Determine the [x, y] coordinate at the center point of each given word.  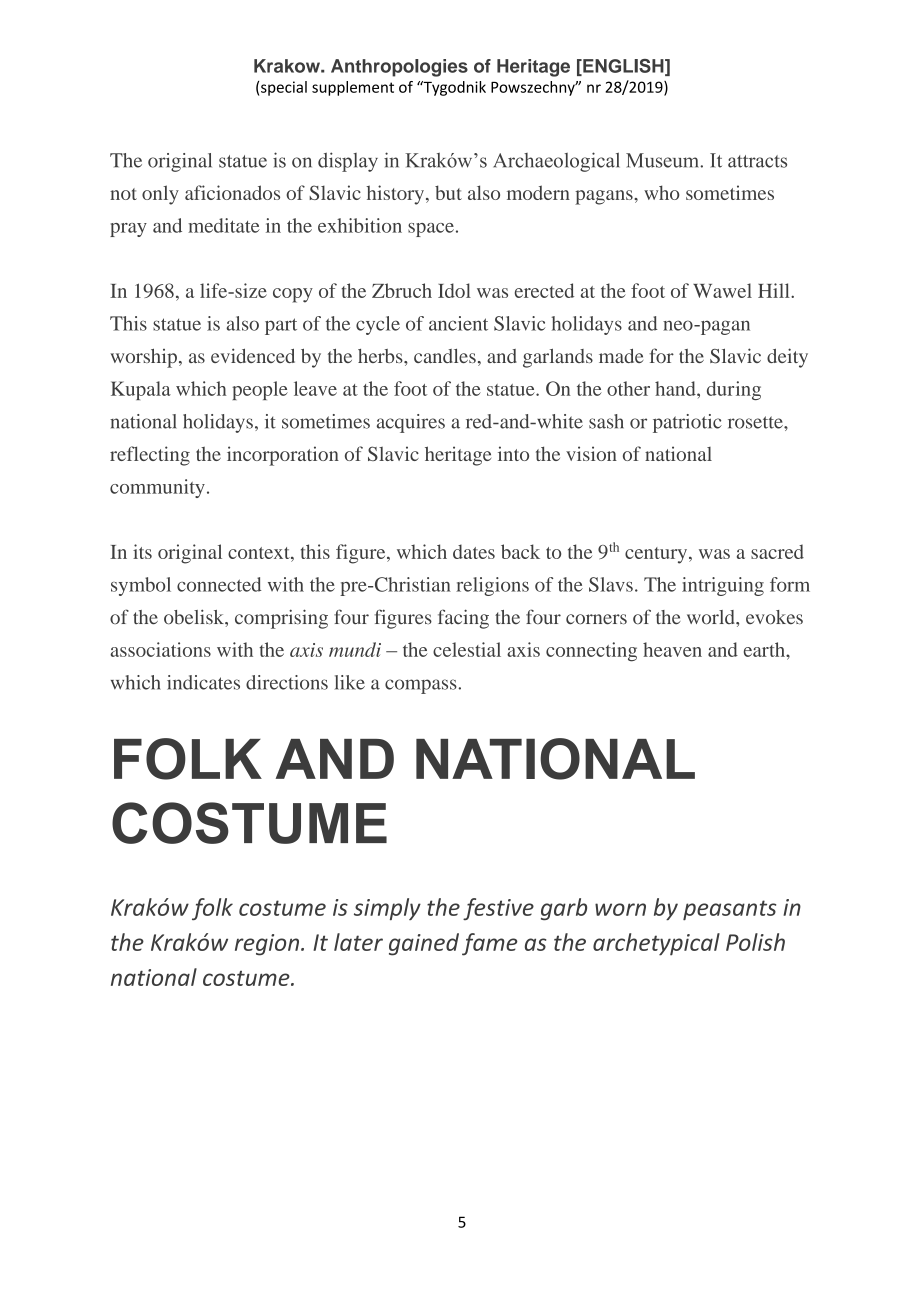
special [284, 88]
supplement [353, 88]
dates [474, 551]
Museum [663, 160]
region [268, 945]
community [157, 488]
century [657, 555]
